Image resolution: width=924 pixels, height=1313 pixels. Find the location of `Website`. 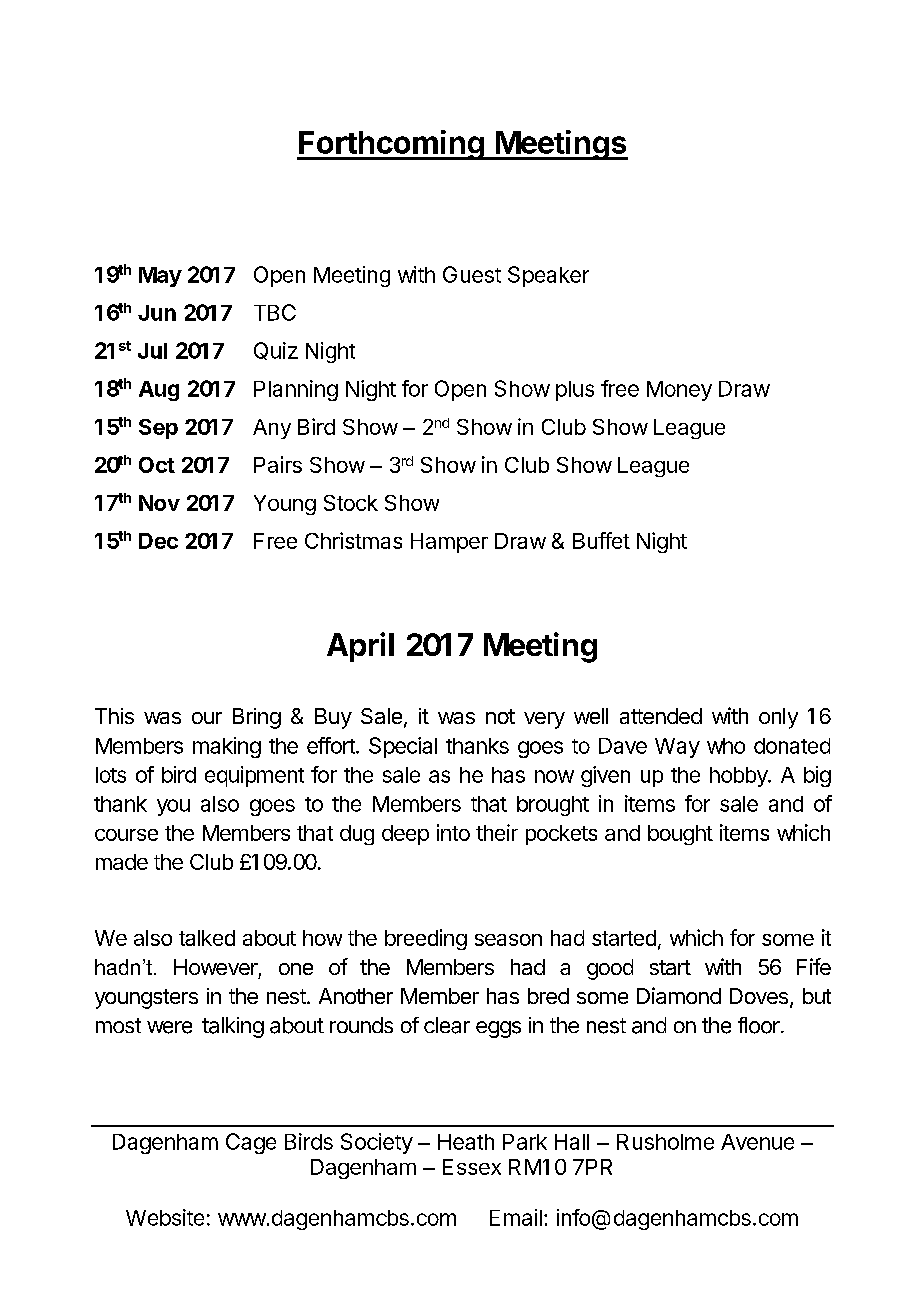

Website is located at coordinates (165, 1217).
